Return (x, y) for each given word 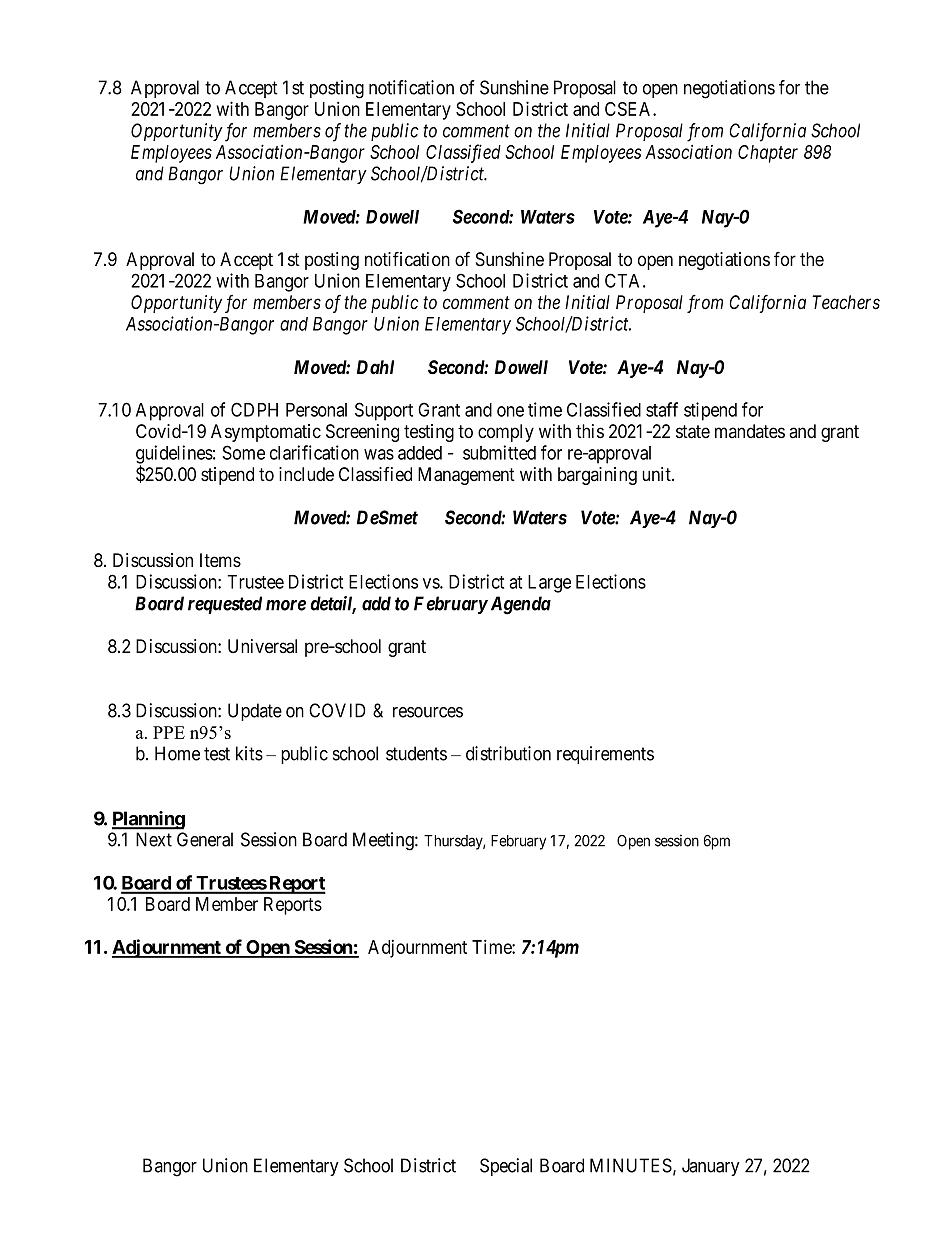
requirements (605, 755)
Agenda (519, 605)
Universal (262, 646)
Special (506, 1167)
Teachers (846, 302)
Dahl (375, 367)
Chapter (768, 154)
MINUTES (631, 1165)
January (711, 1167)
